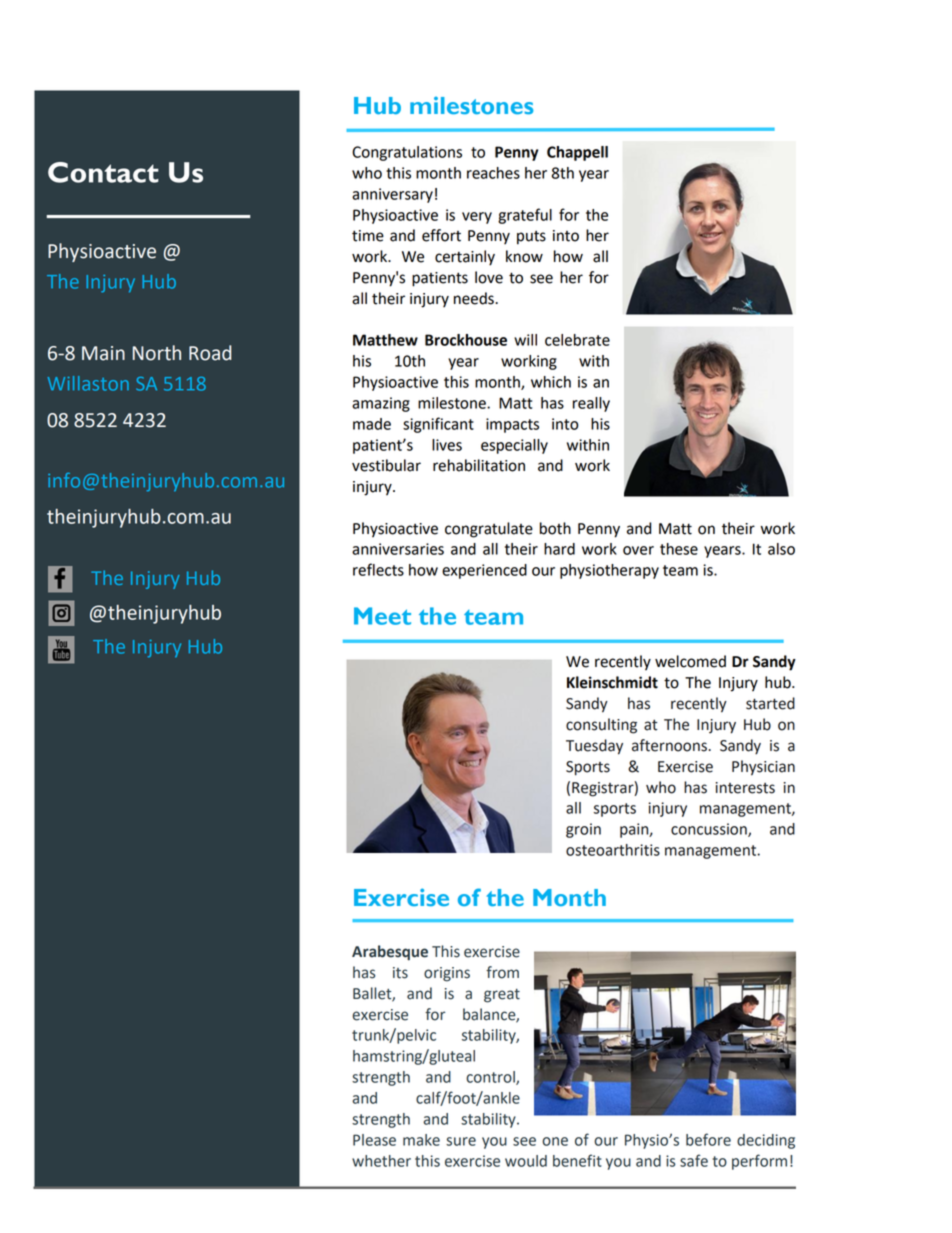  What do you see at coordinates (374, 1140) in the image?
I see `Please` at bounding box center [374, 1140].
